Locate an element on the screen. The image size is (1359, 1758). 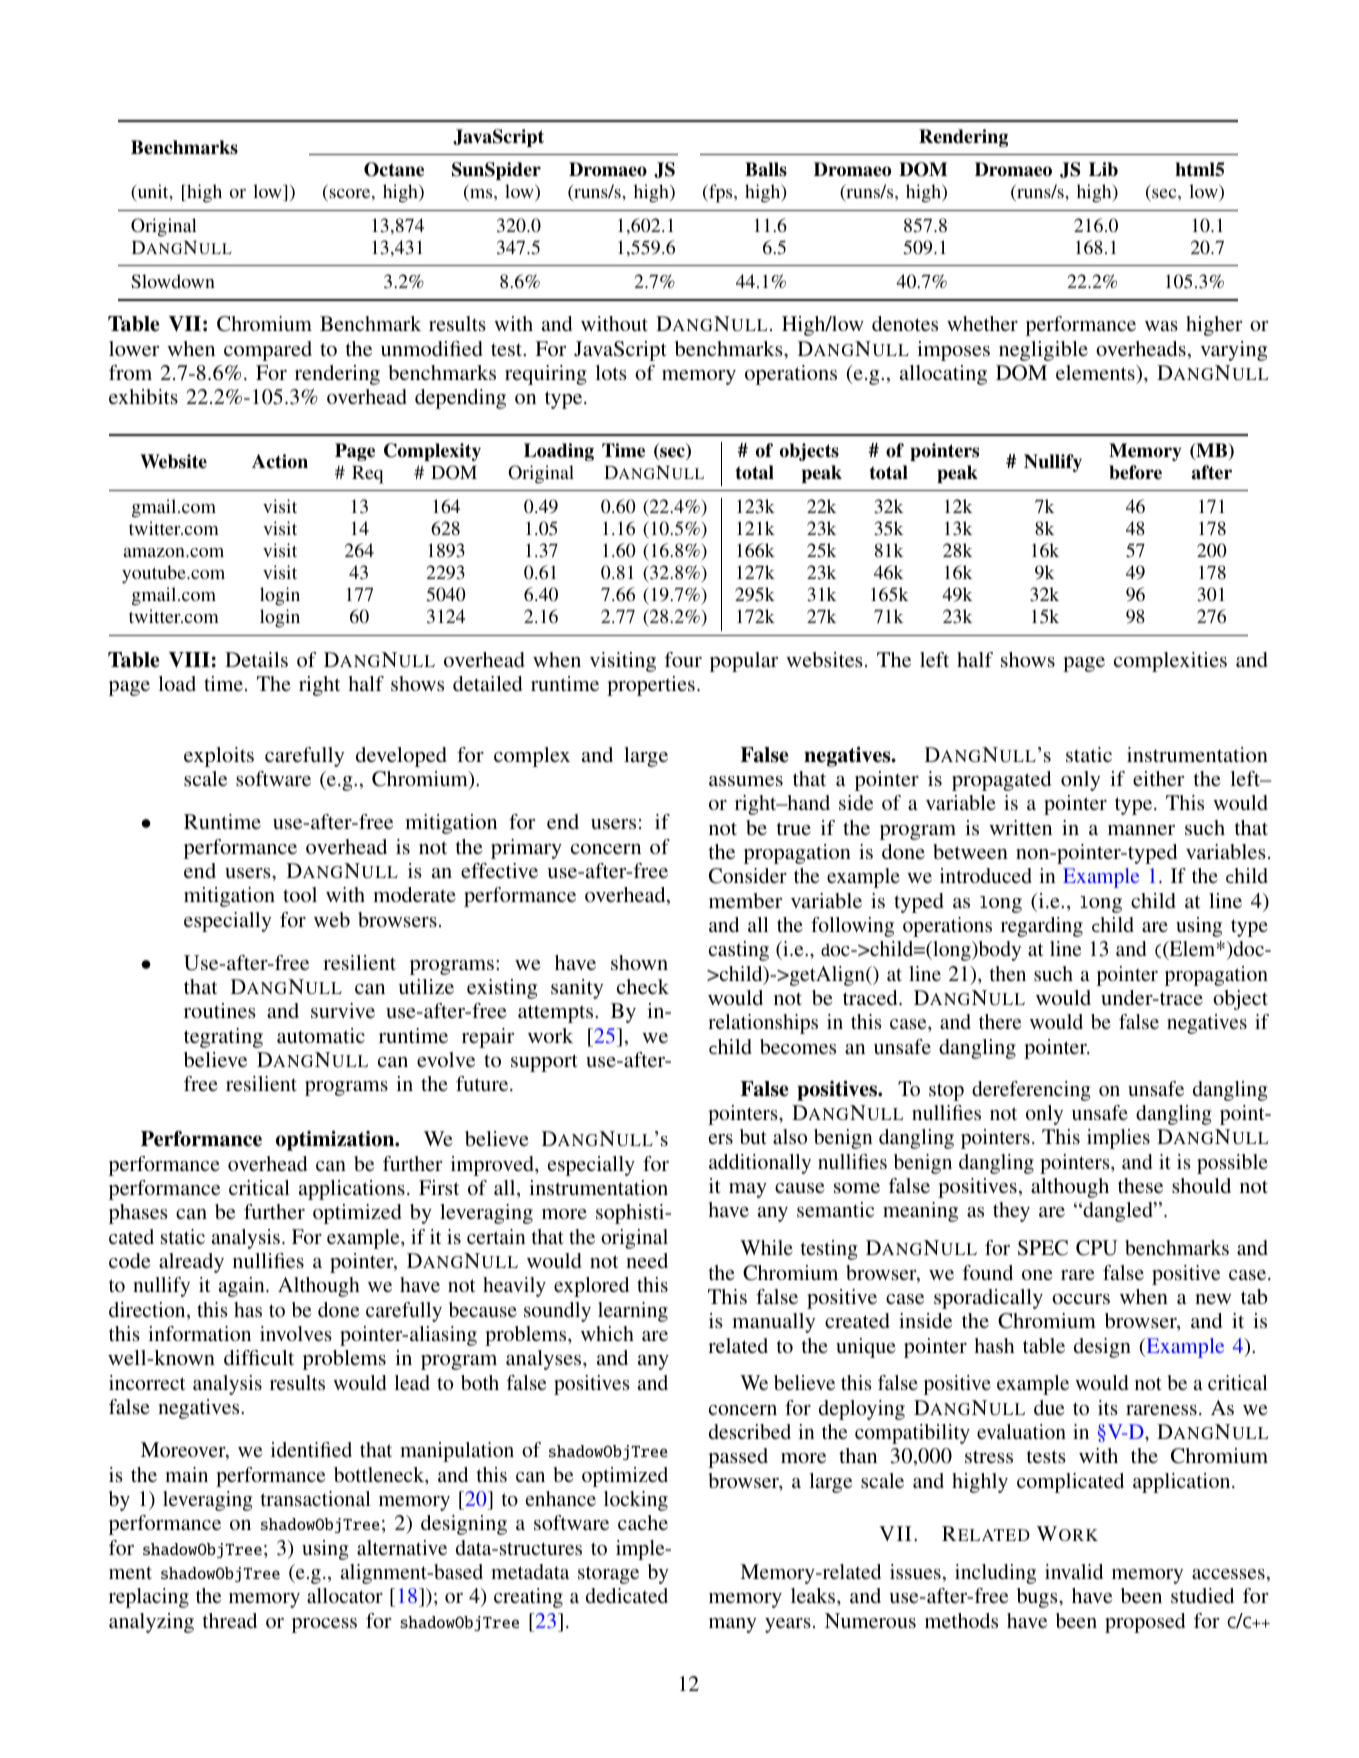
Details is located at coordinates (256, 659).
